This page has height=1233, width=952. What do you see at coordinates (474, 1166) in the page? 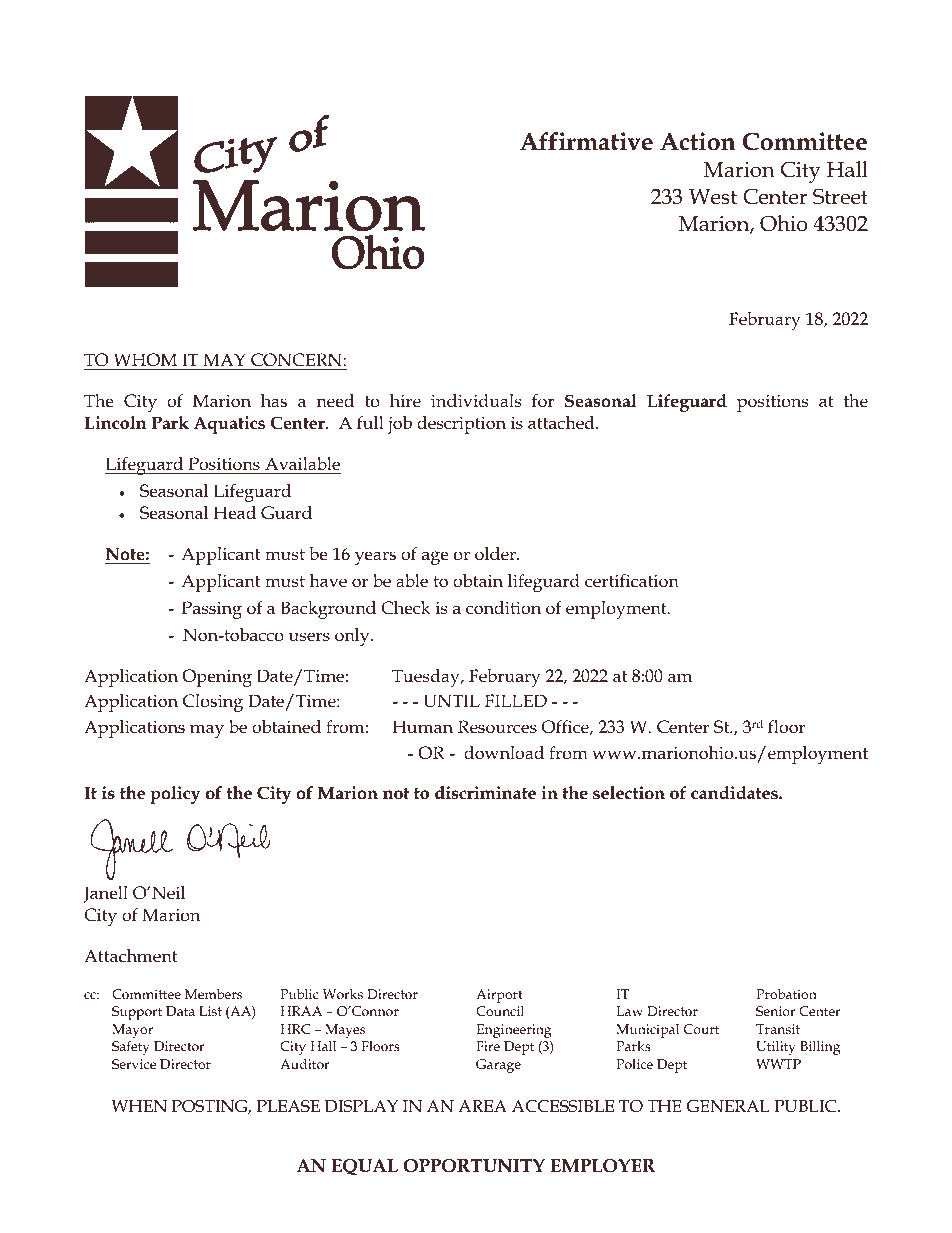
I see `OPPORTUNITY` at bounding box center [474, 1166].
